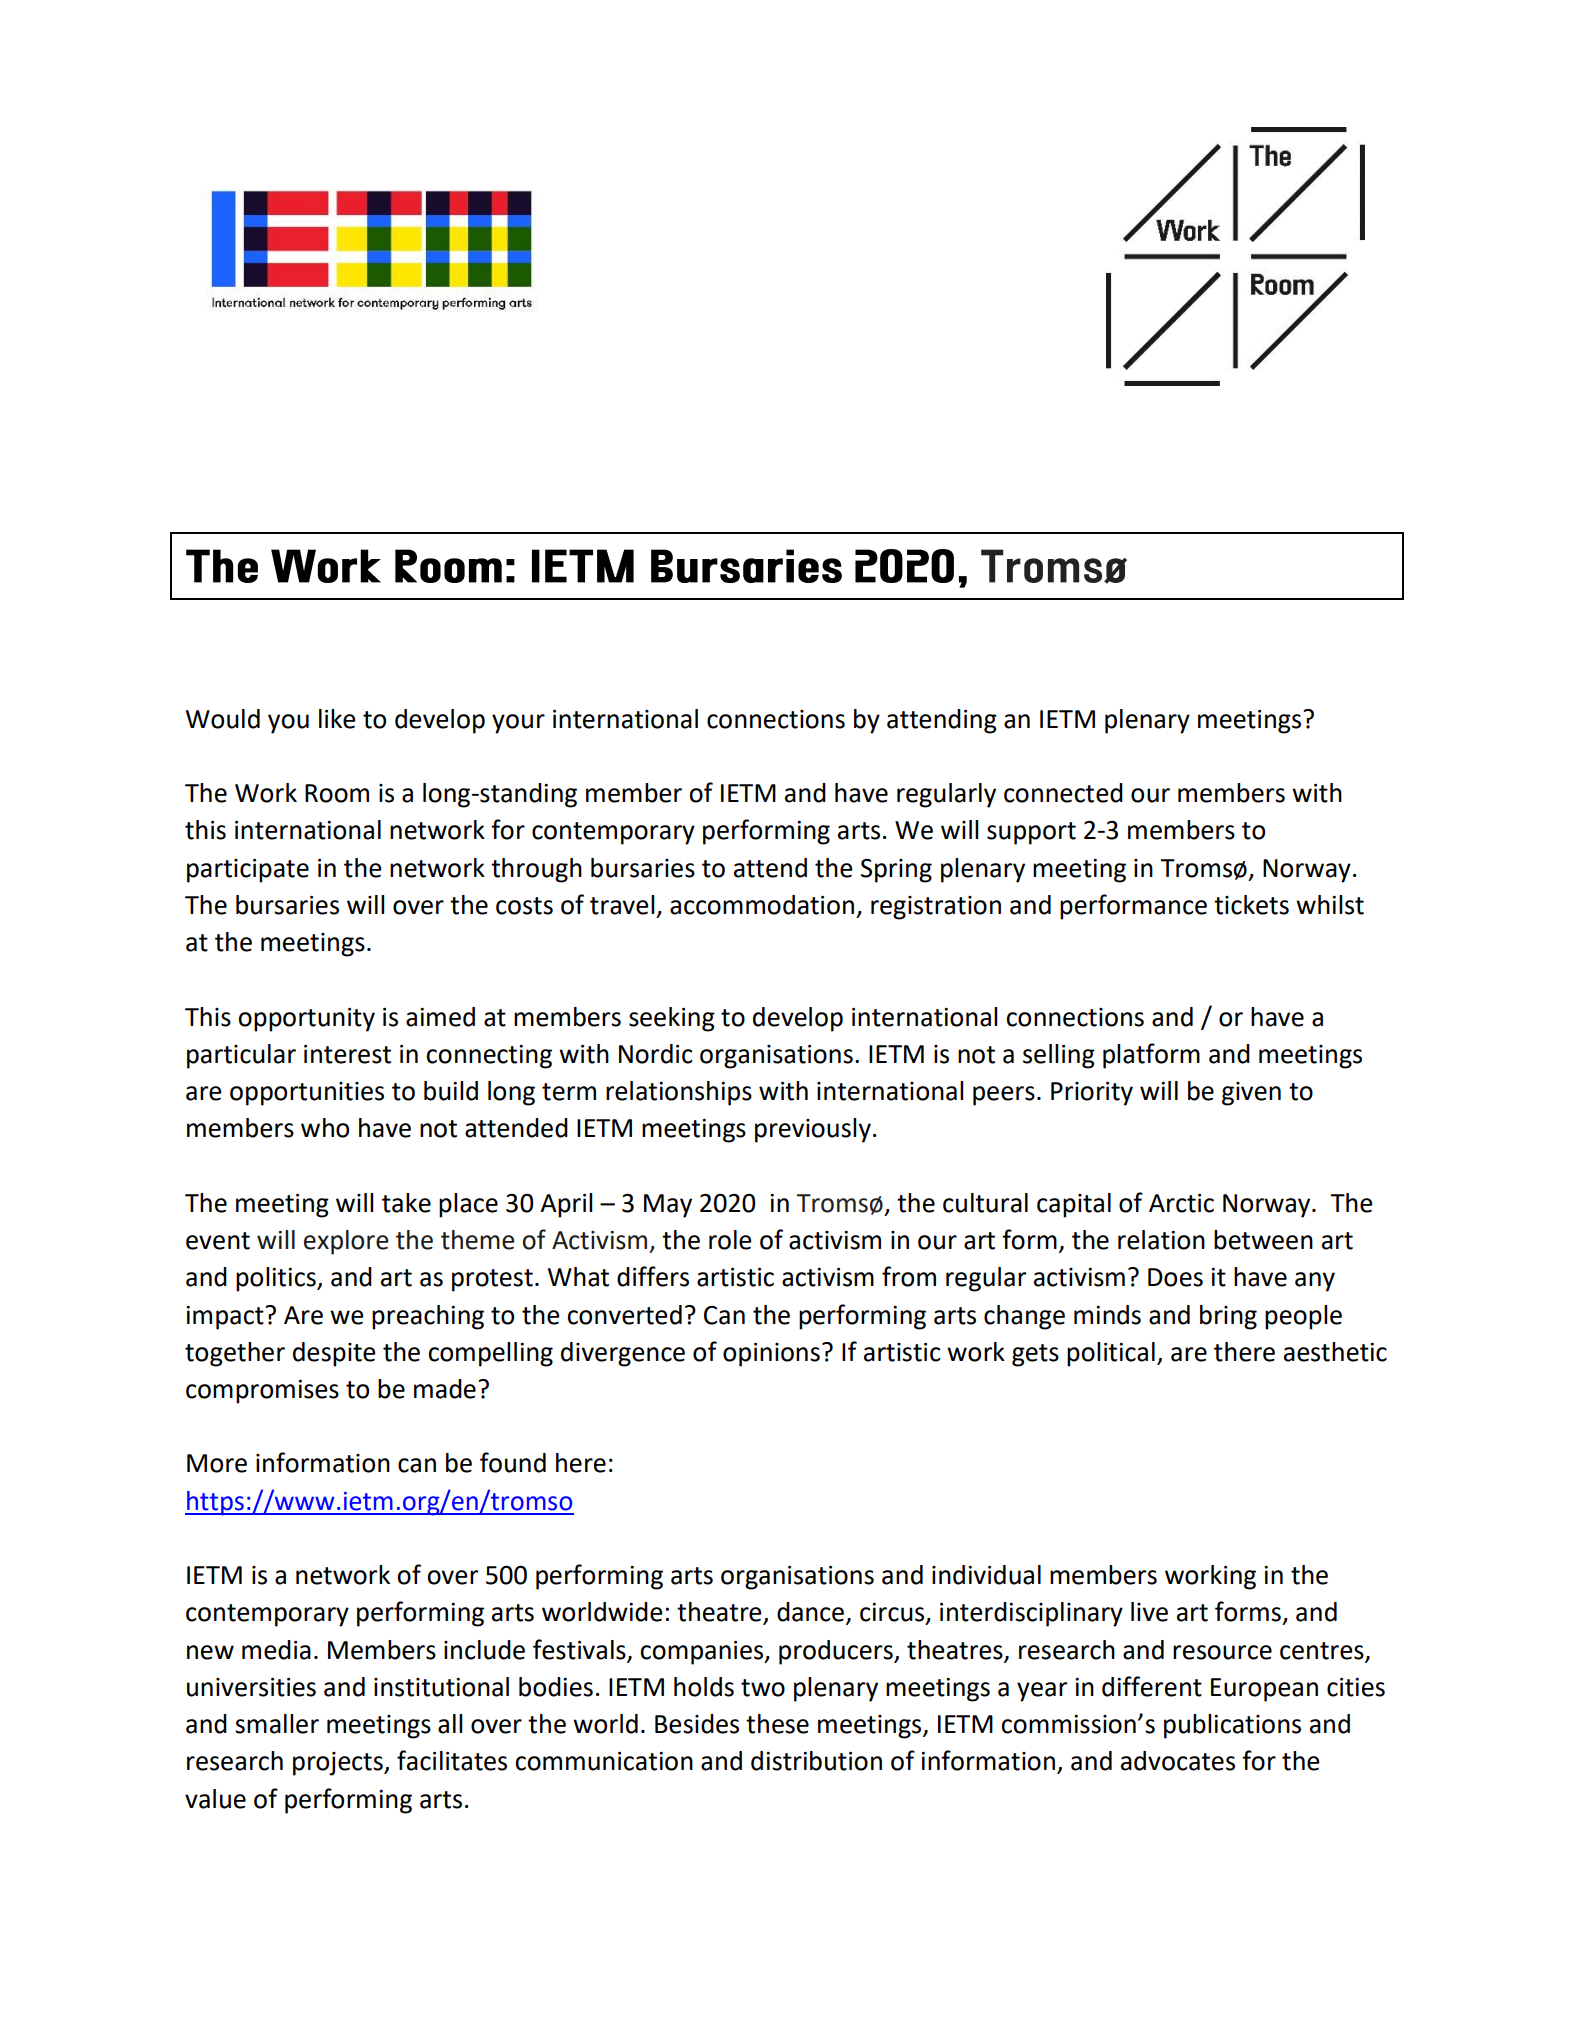 The width and height of the image is (1573, 2035). What do you see at coordinates (1111, 1354) in the image?
I see `political` at bounding box center [1111, 1354].
